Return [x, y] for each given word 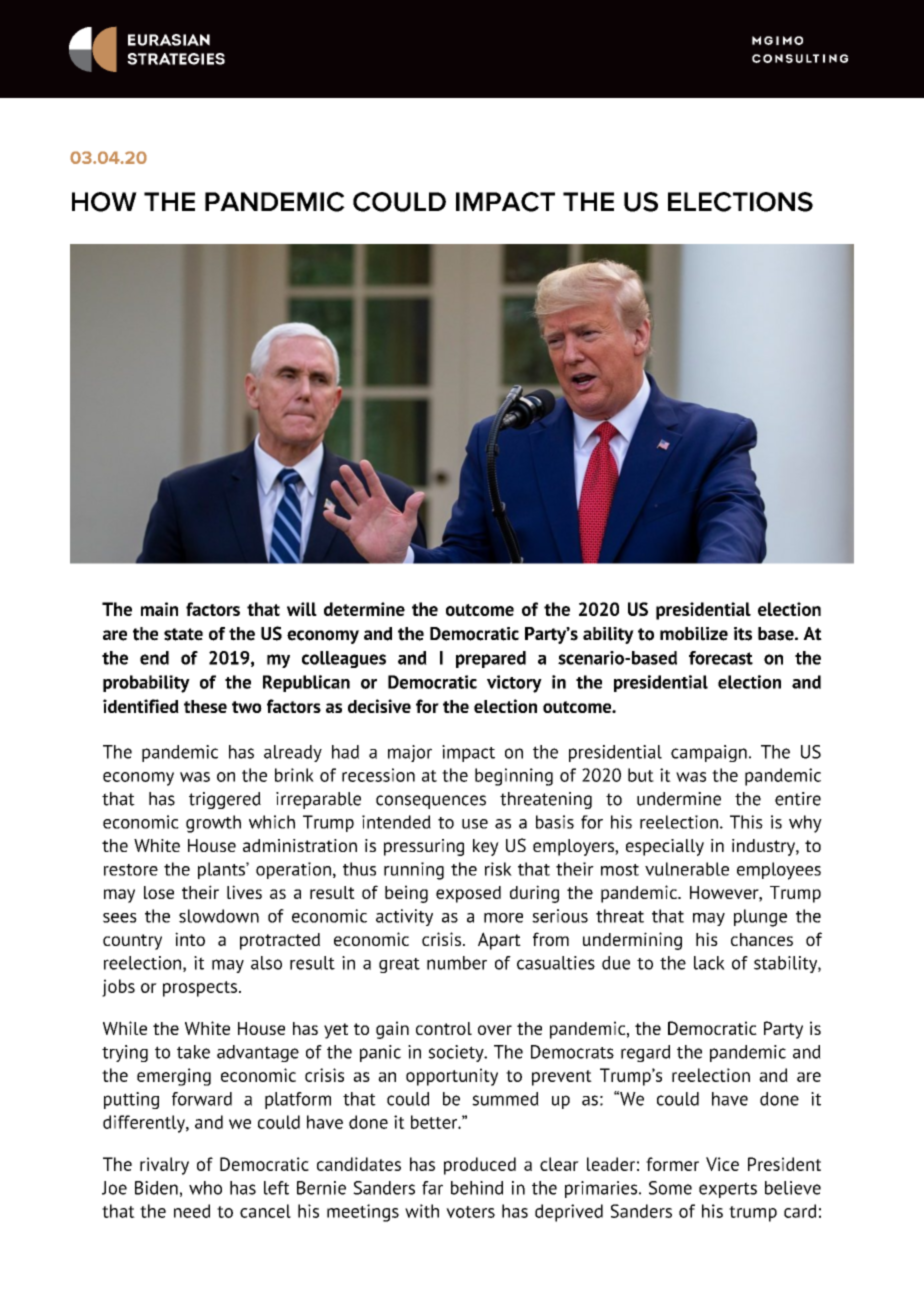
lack [709, 963]
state [183, 634]
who [205, 1188]
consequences [431, 802]
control [444, 1028]
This [746, 822]
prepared [491, 659]
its [743, 634]
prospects [201, 989]
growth [213, 824]
